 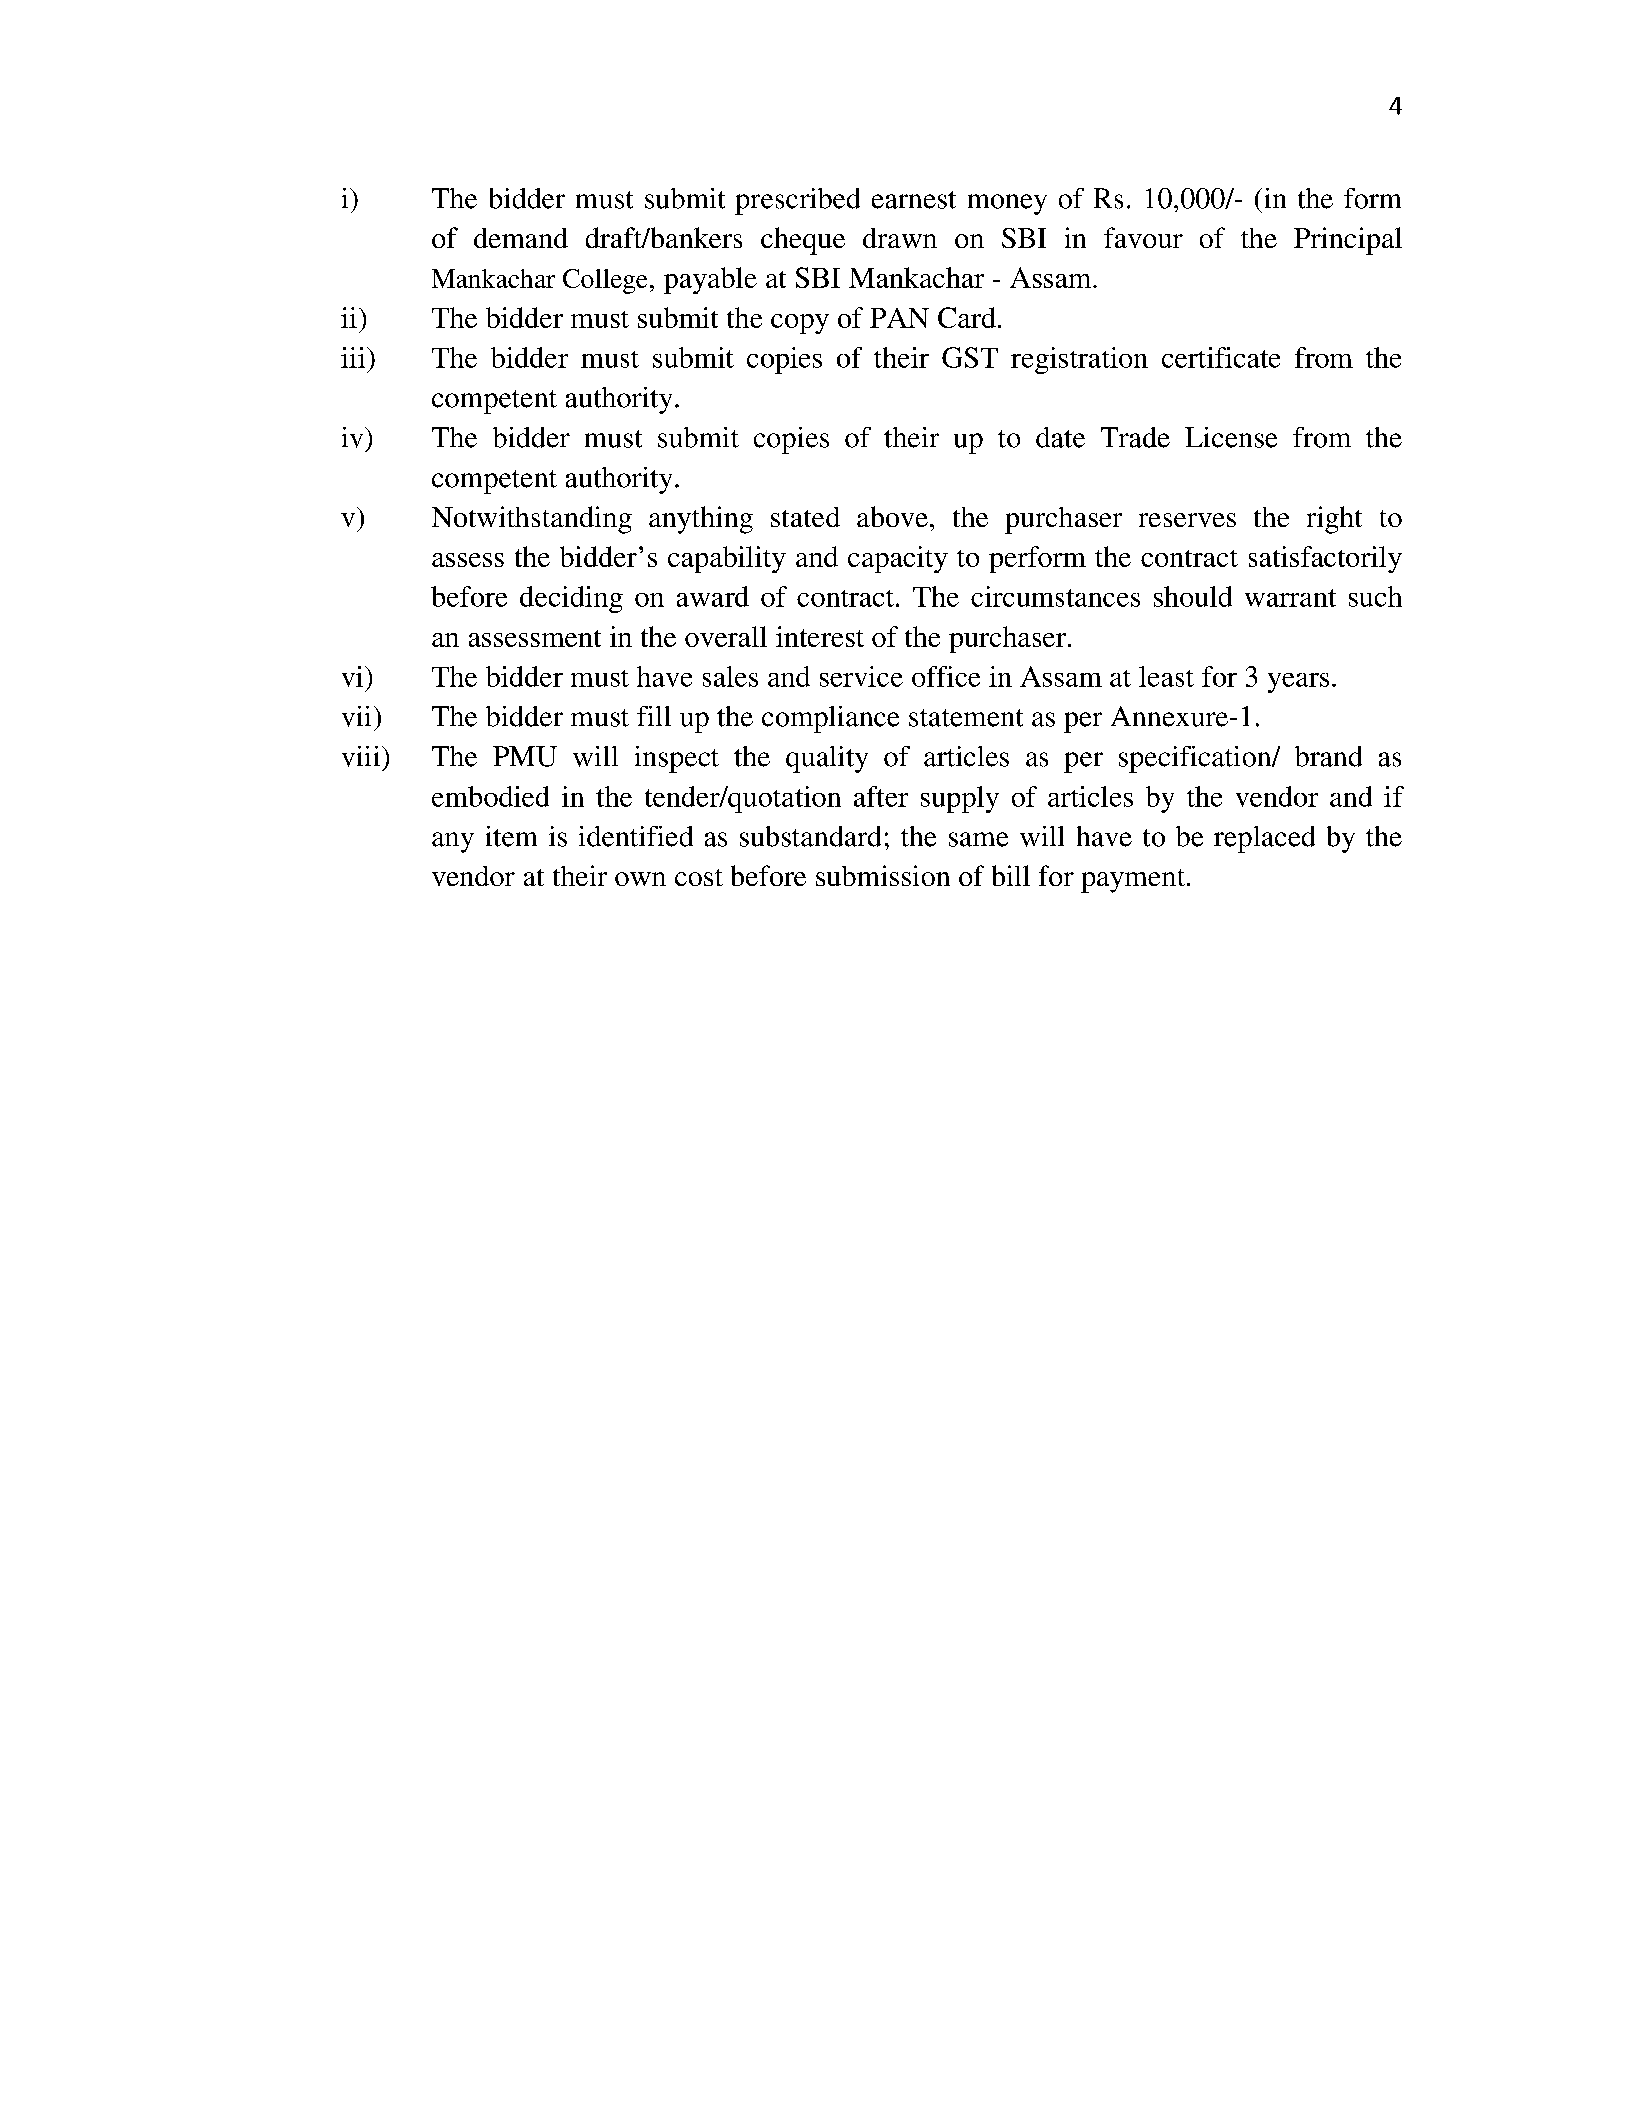 I want to click on GST, so click(x=970, y=357).
